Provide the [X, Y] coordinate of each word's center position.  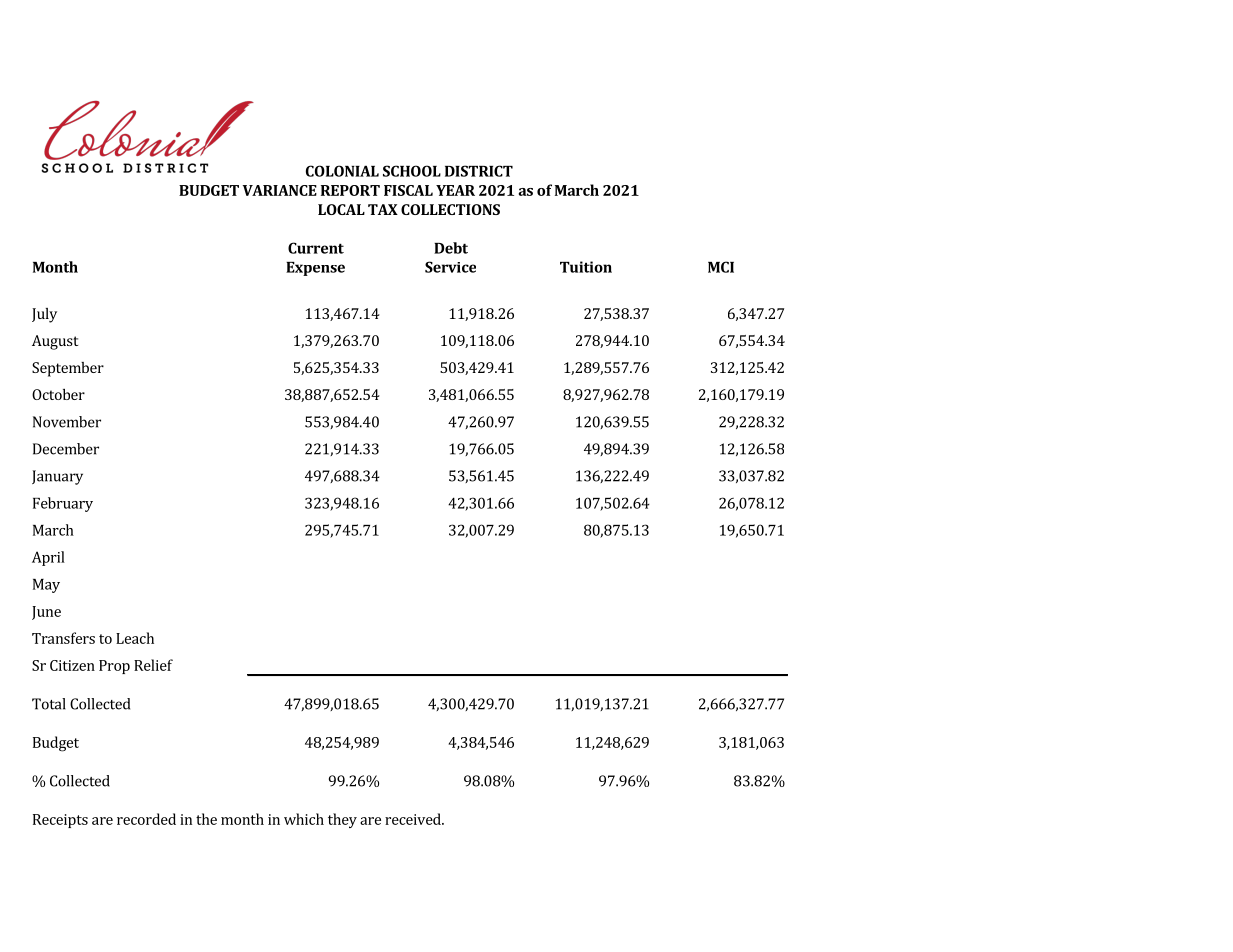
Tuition [586, 267]
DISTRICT [479, 171]
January [57, 477]
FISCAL [408, 190]
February [63, 504]
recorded [146, 819]
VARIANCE [279, 190]
